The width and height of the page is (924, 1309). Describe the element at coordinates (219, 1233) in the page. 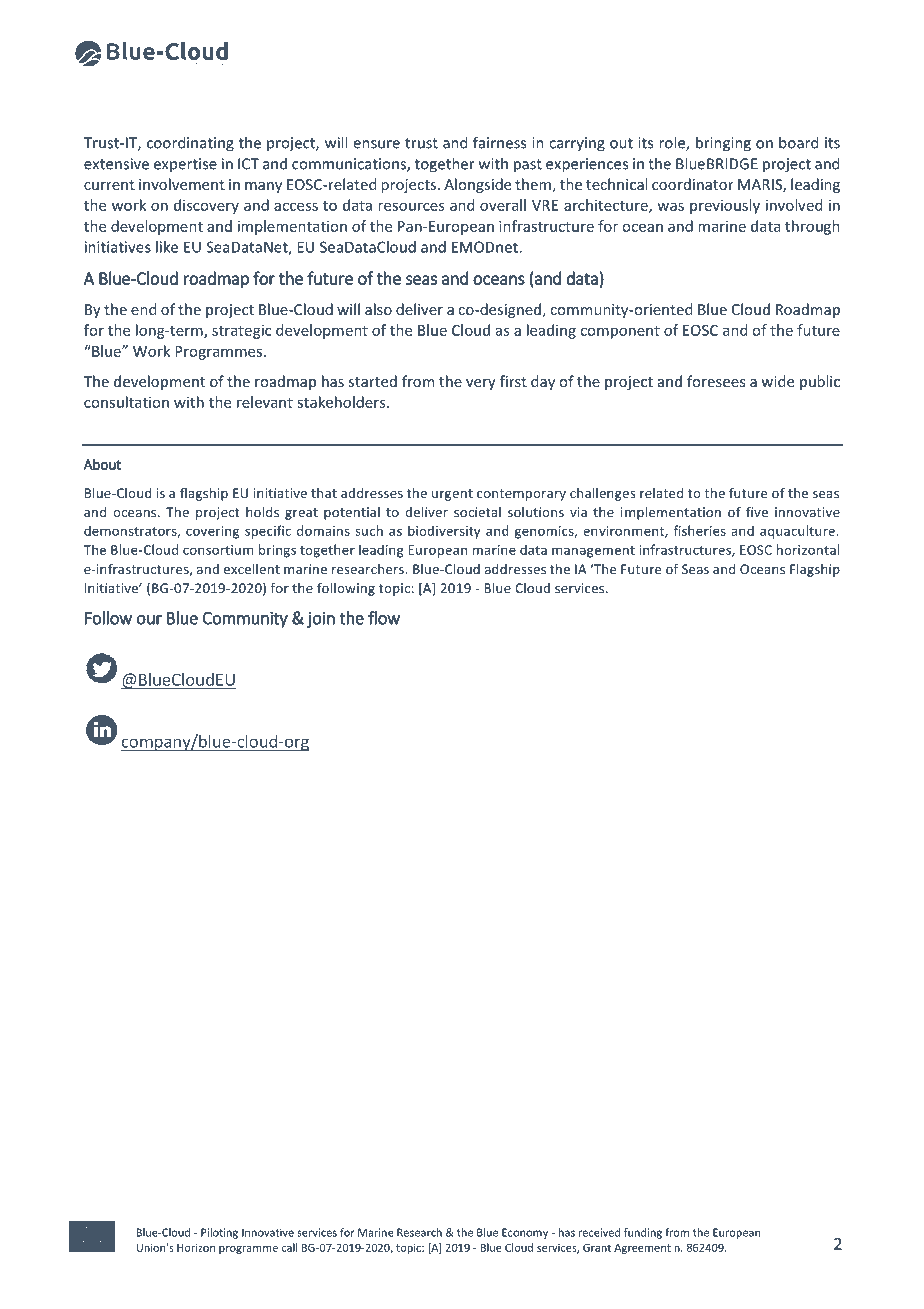

I see `Piloting` at that location.
